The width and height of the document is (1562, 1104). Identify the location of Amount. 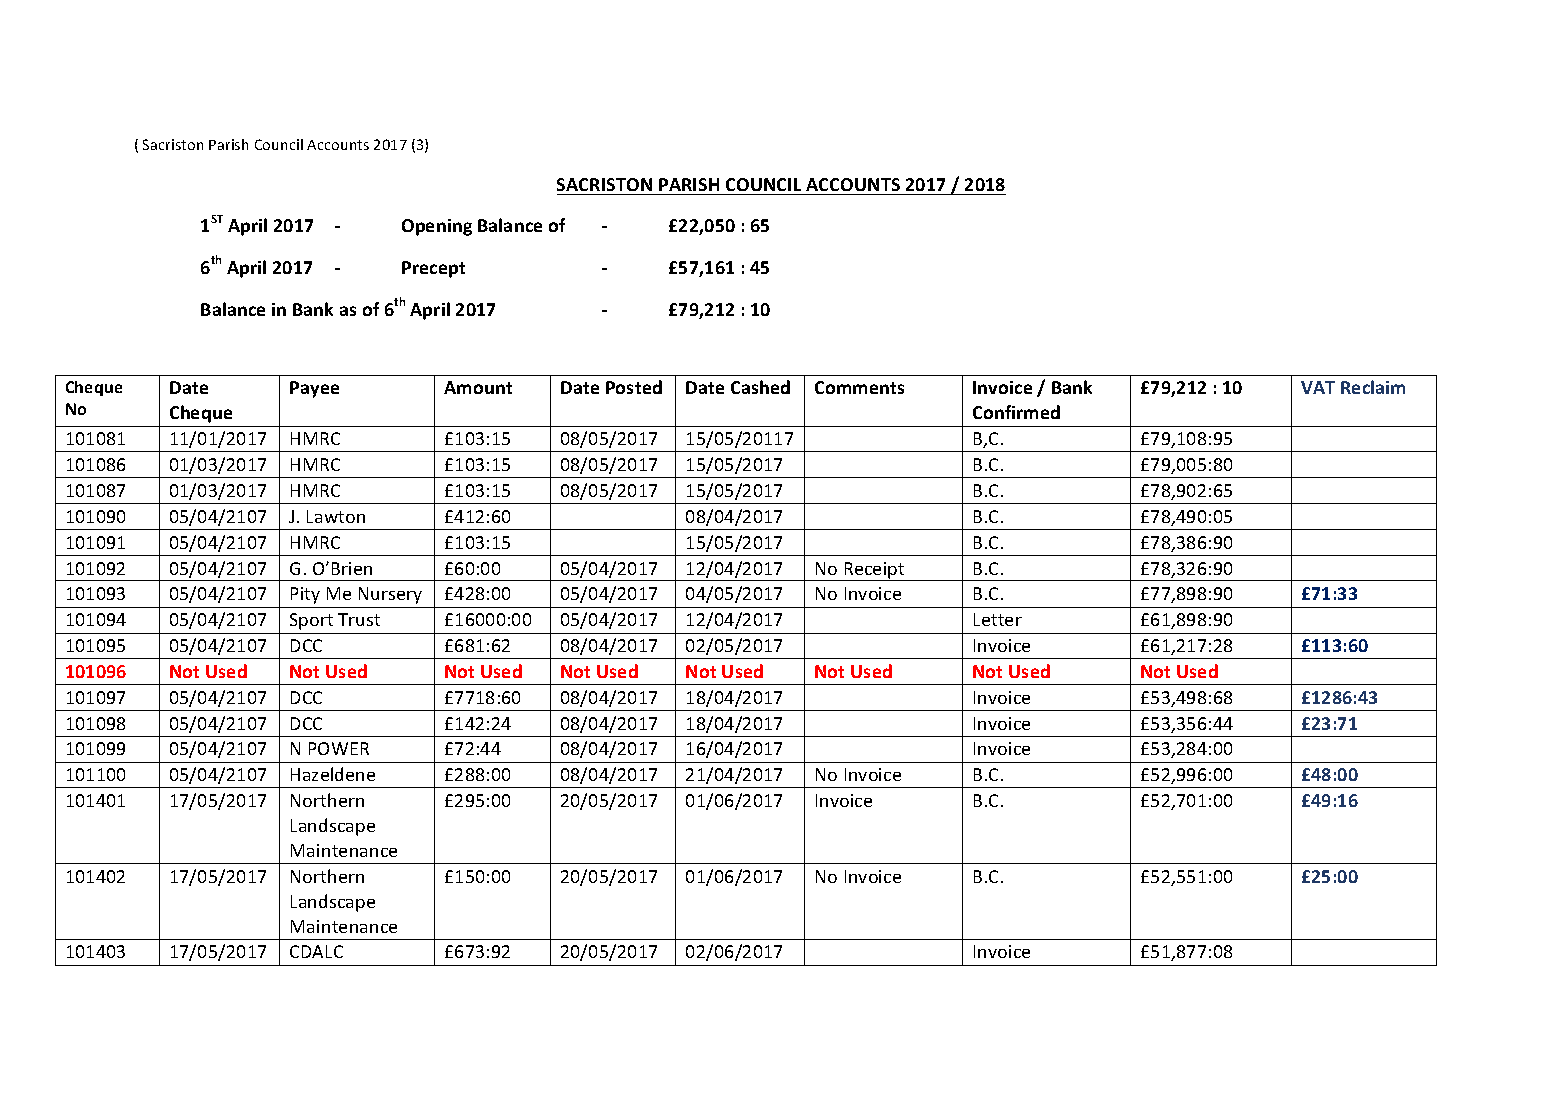
(478, 387).
